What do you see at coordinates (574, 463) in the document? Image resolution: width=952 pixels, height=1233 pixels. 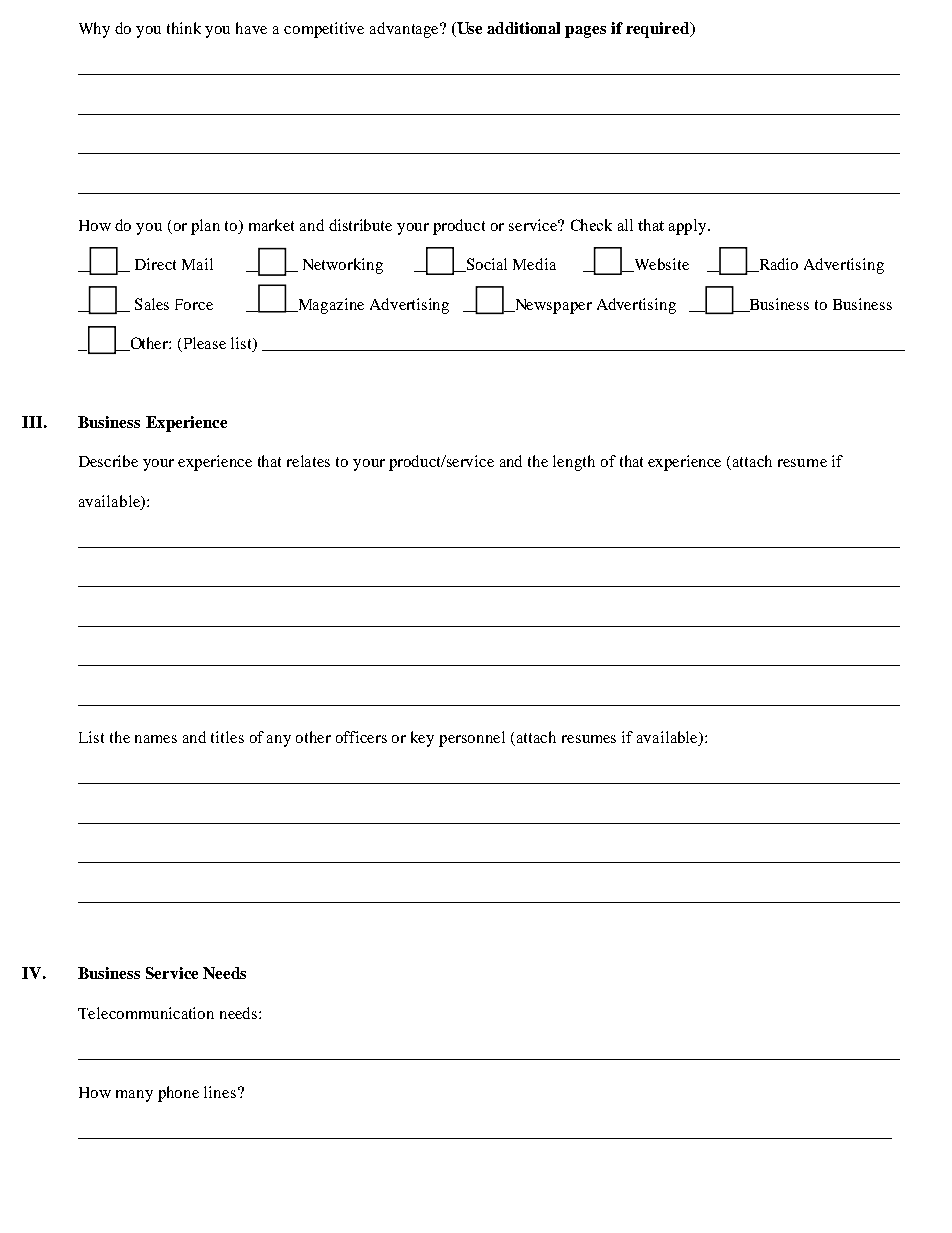 I see `length` at bounding box center [574, 463].
